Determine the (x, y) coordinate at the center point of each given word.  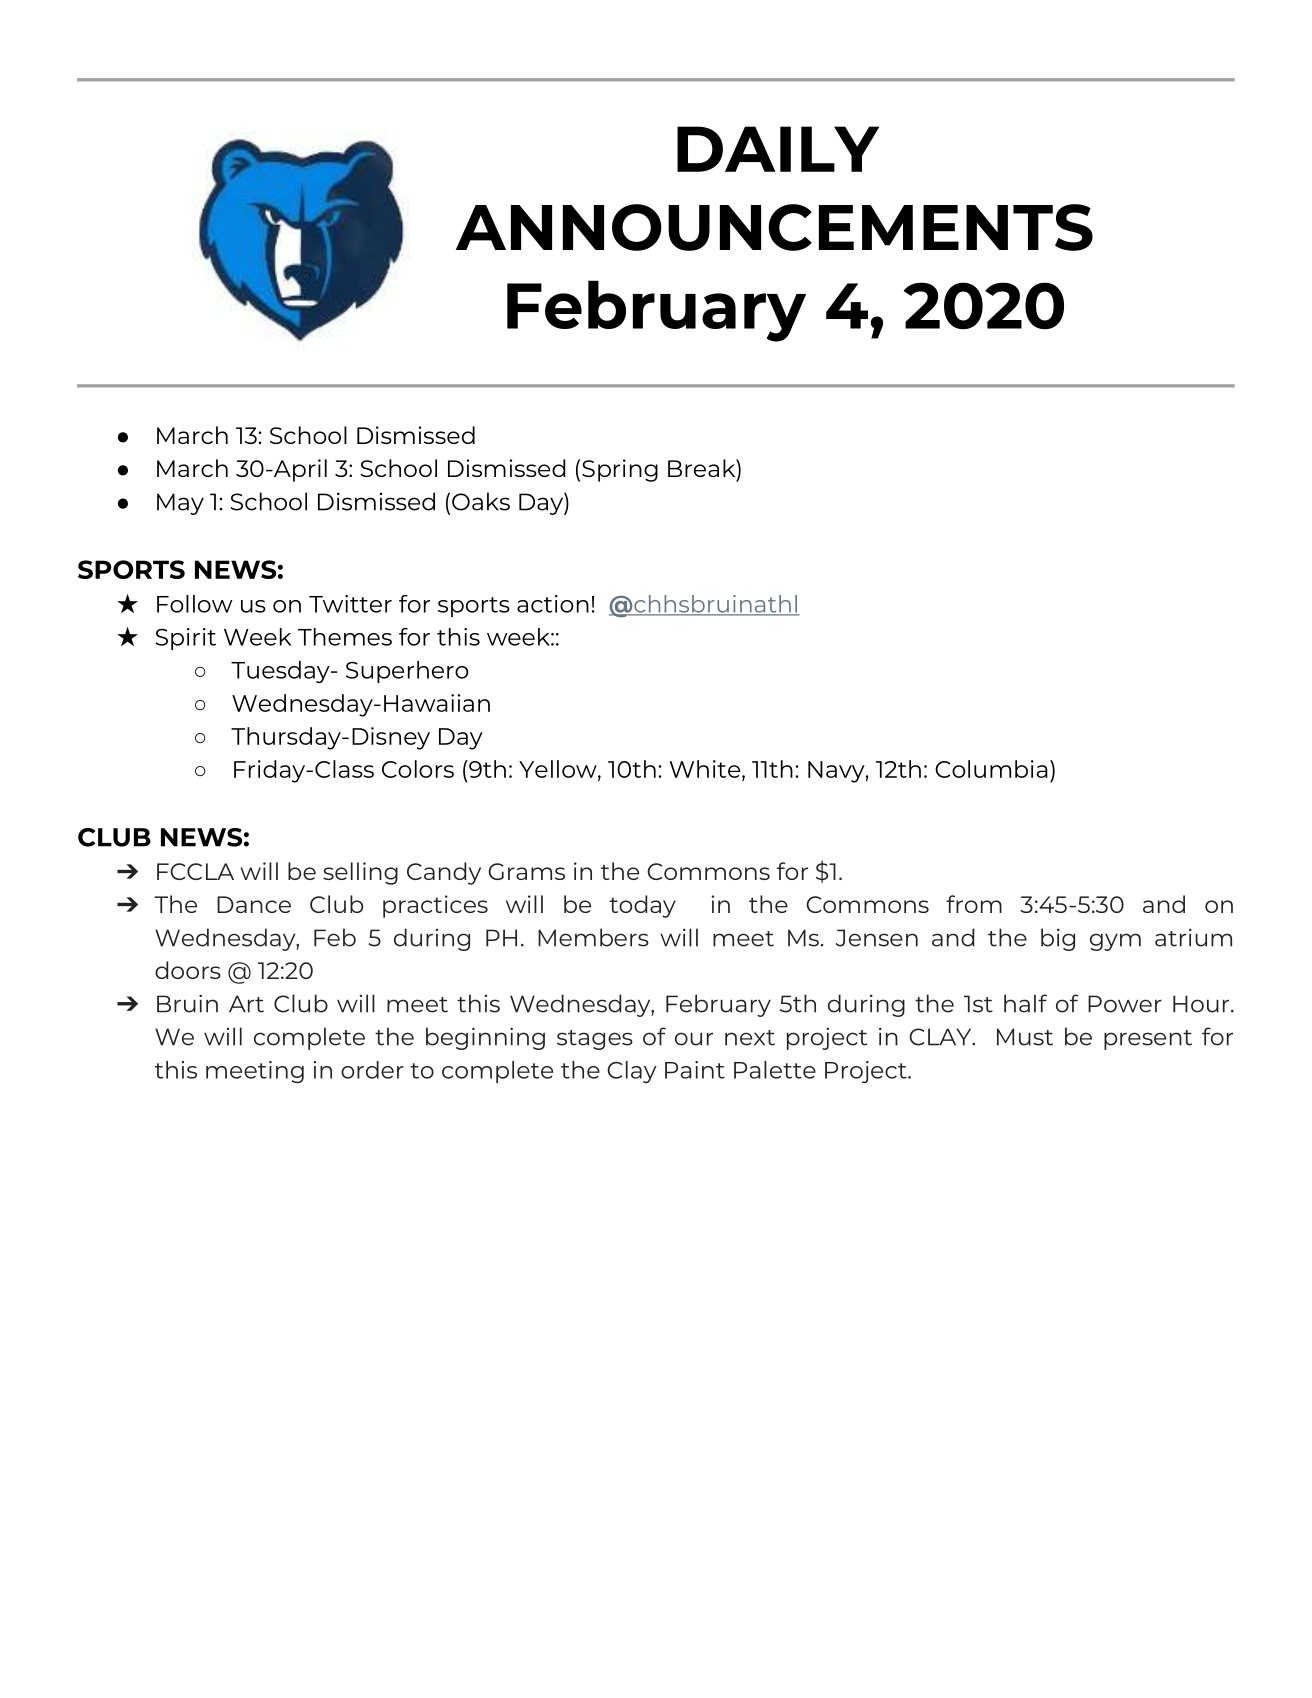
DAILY (778, 149)
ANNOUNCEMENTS (774, 227)
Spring (620, 470)
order (372, 1070)
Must (1025, 1037)
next (750, 1038)
